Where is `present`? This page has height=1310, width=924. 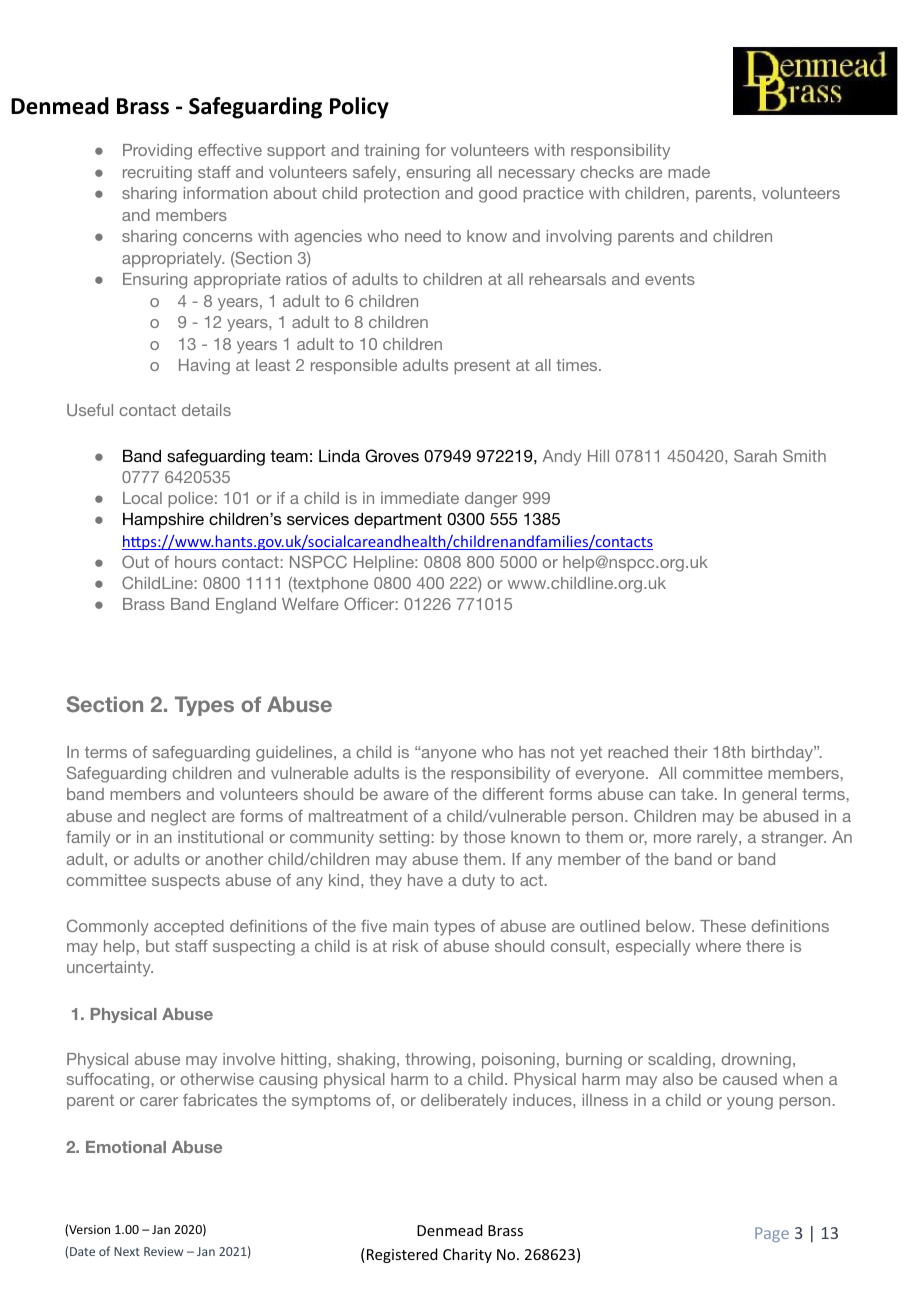 present is located at coordinates (482, 367).
